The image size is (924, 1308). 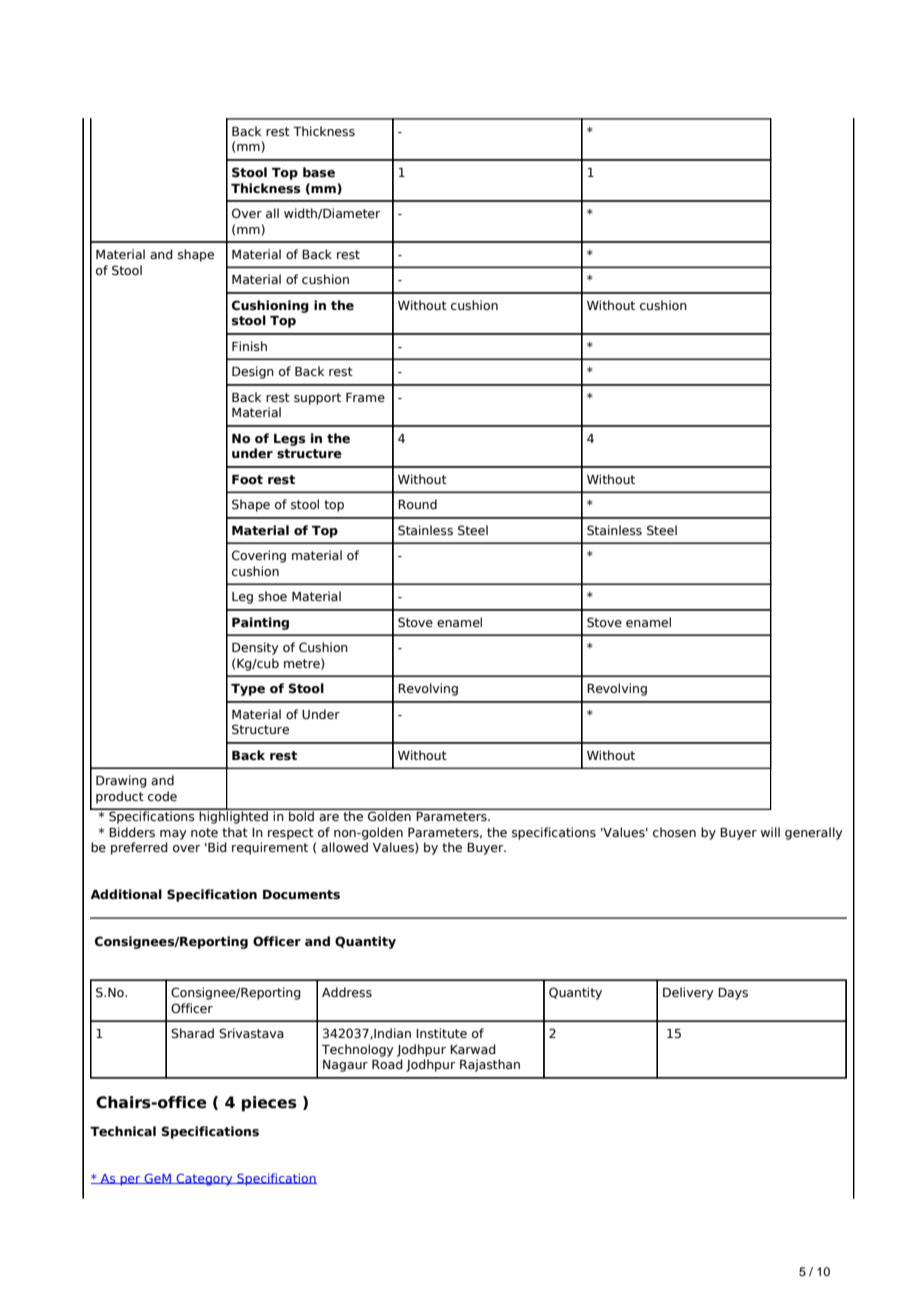 What do you see at coordinates (770, 832) in the screenshot?
I see `will` at bounding box center [770, 832].
